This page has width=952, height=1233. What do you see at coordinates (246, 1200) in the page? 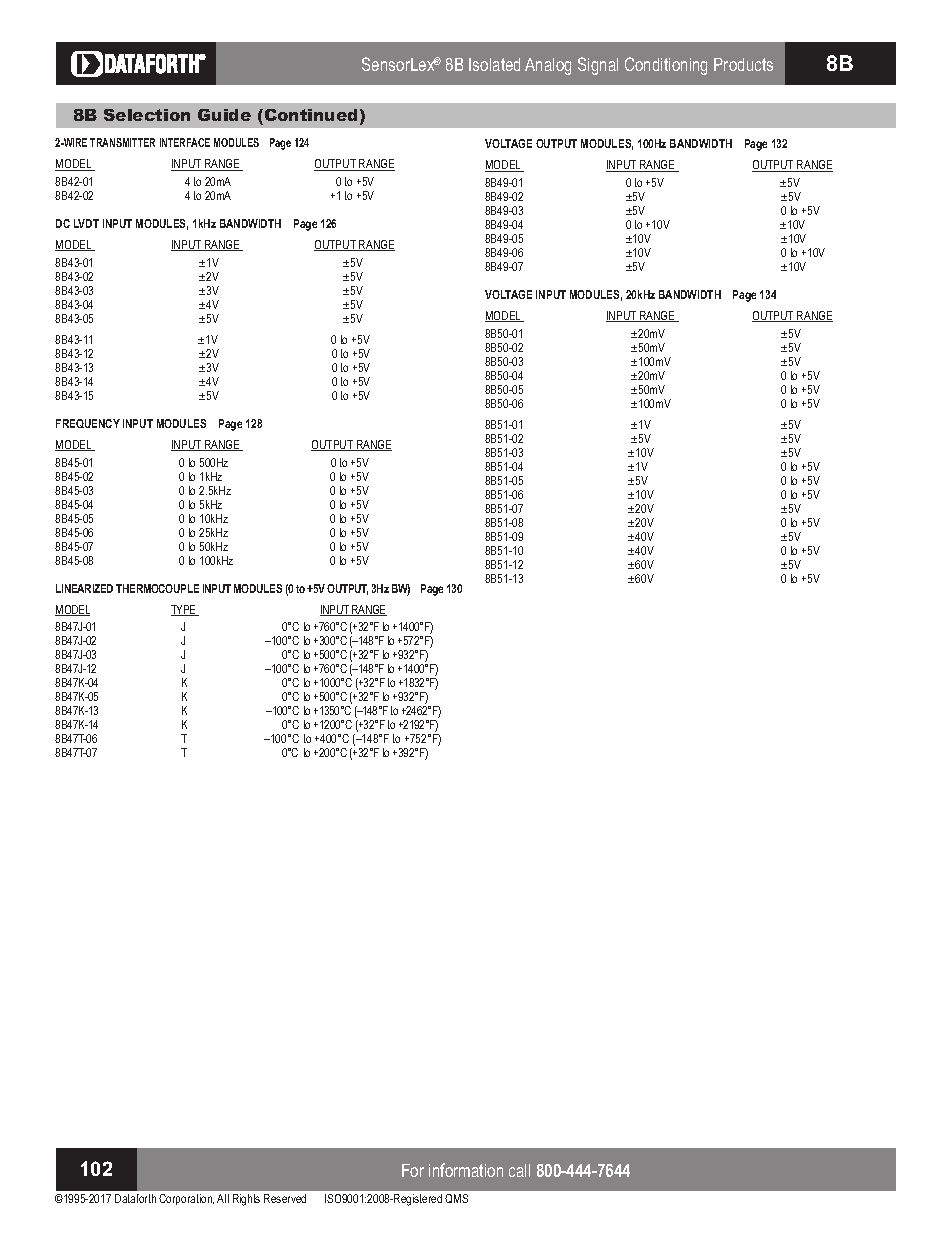
I see `Rights` at bounding box center [246, 1200].
